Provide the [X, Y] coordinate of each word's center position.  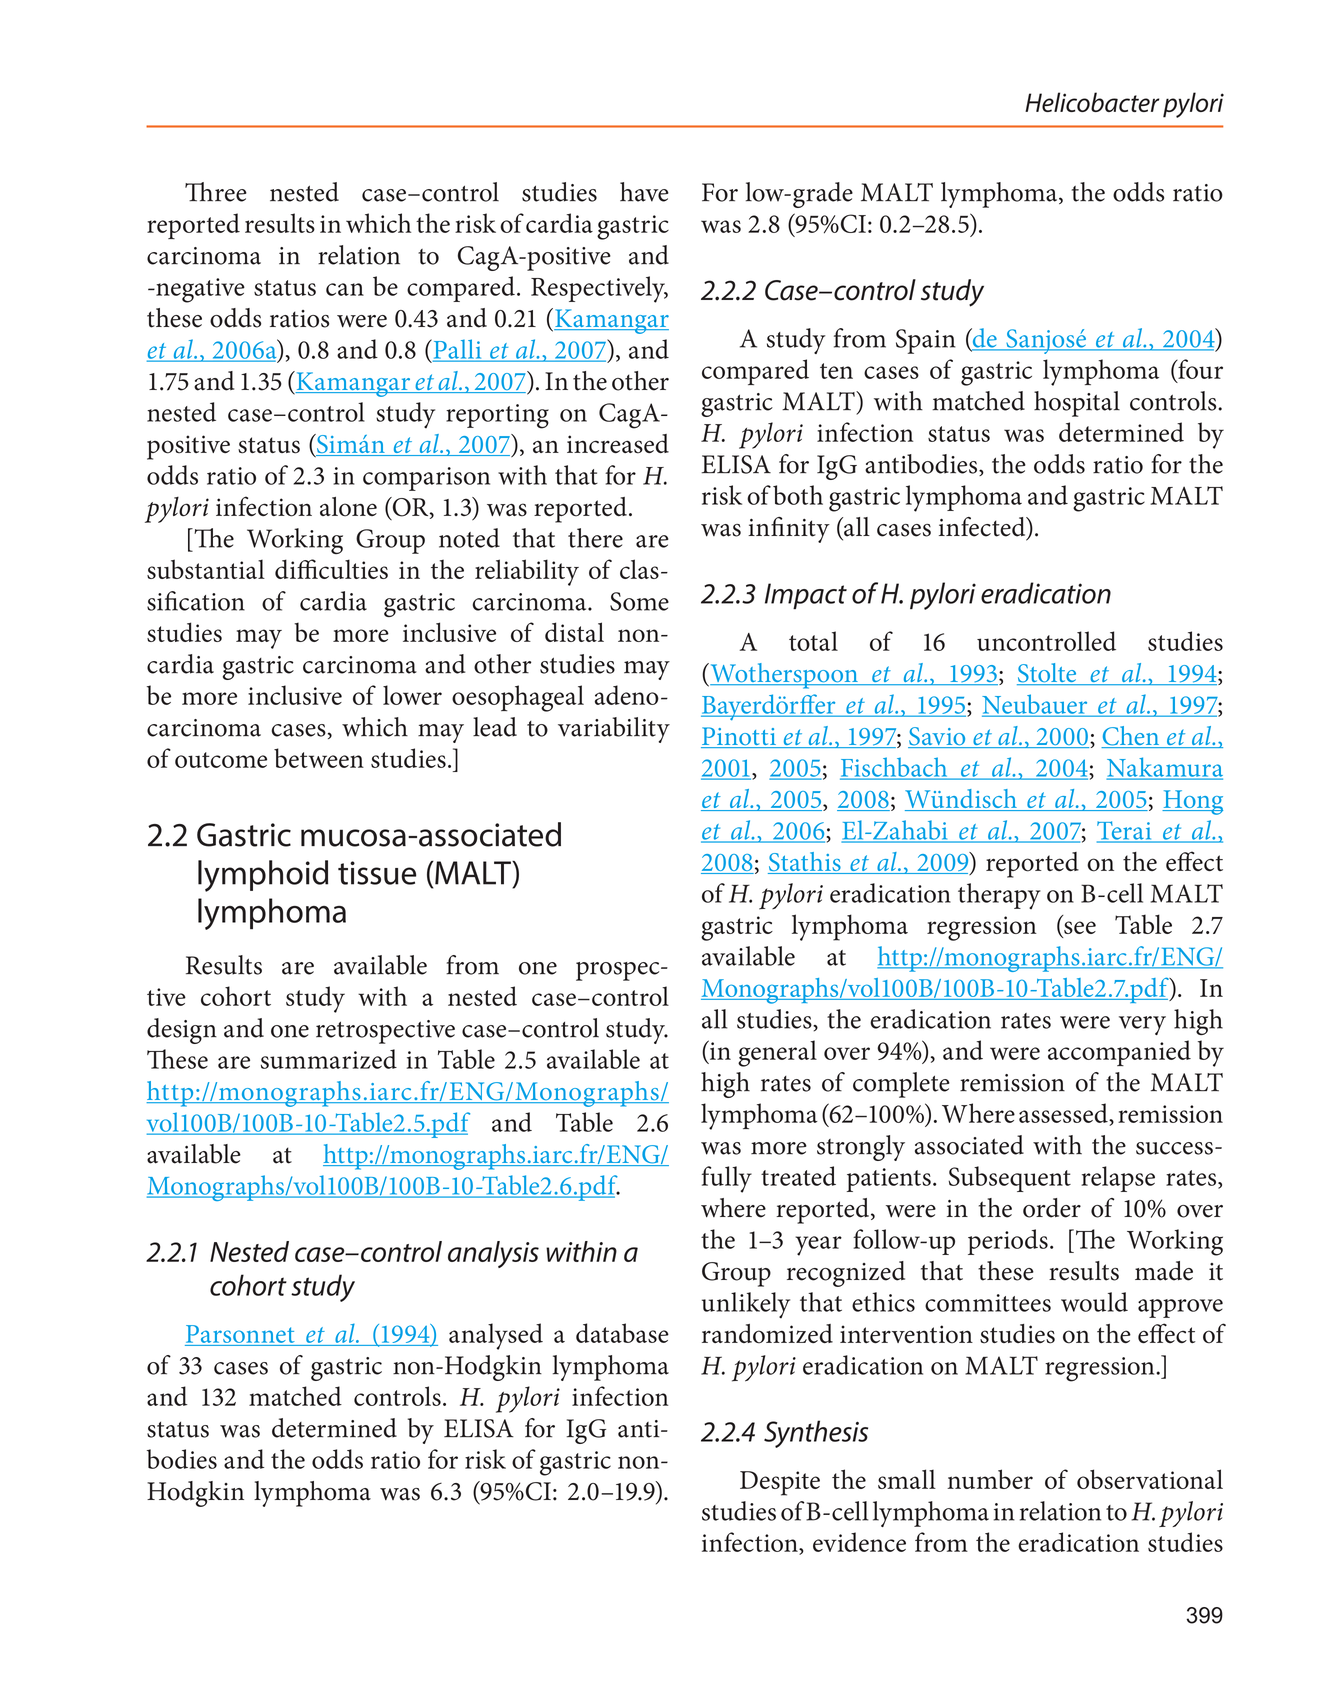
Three [216, 192]
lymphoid [263, 876]
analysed [496, 1336]
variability [614, 730]
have [644, 192]
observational [1150, 1479]
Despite [780, 1483]
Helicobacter [1092, 102]
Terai [1125, 831]
